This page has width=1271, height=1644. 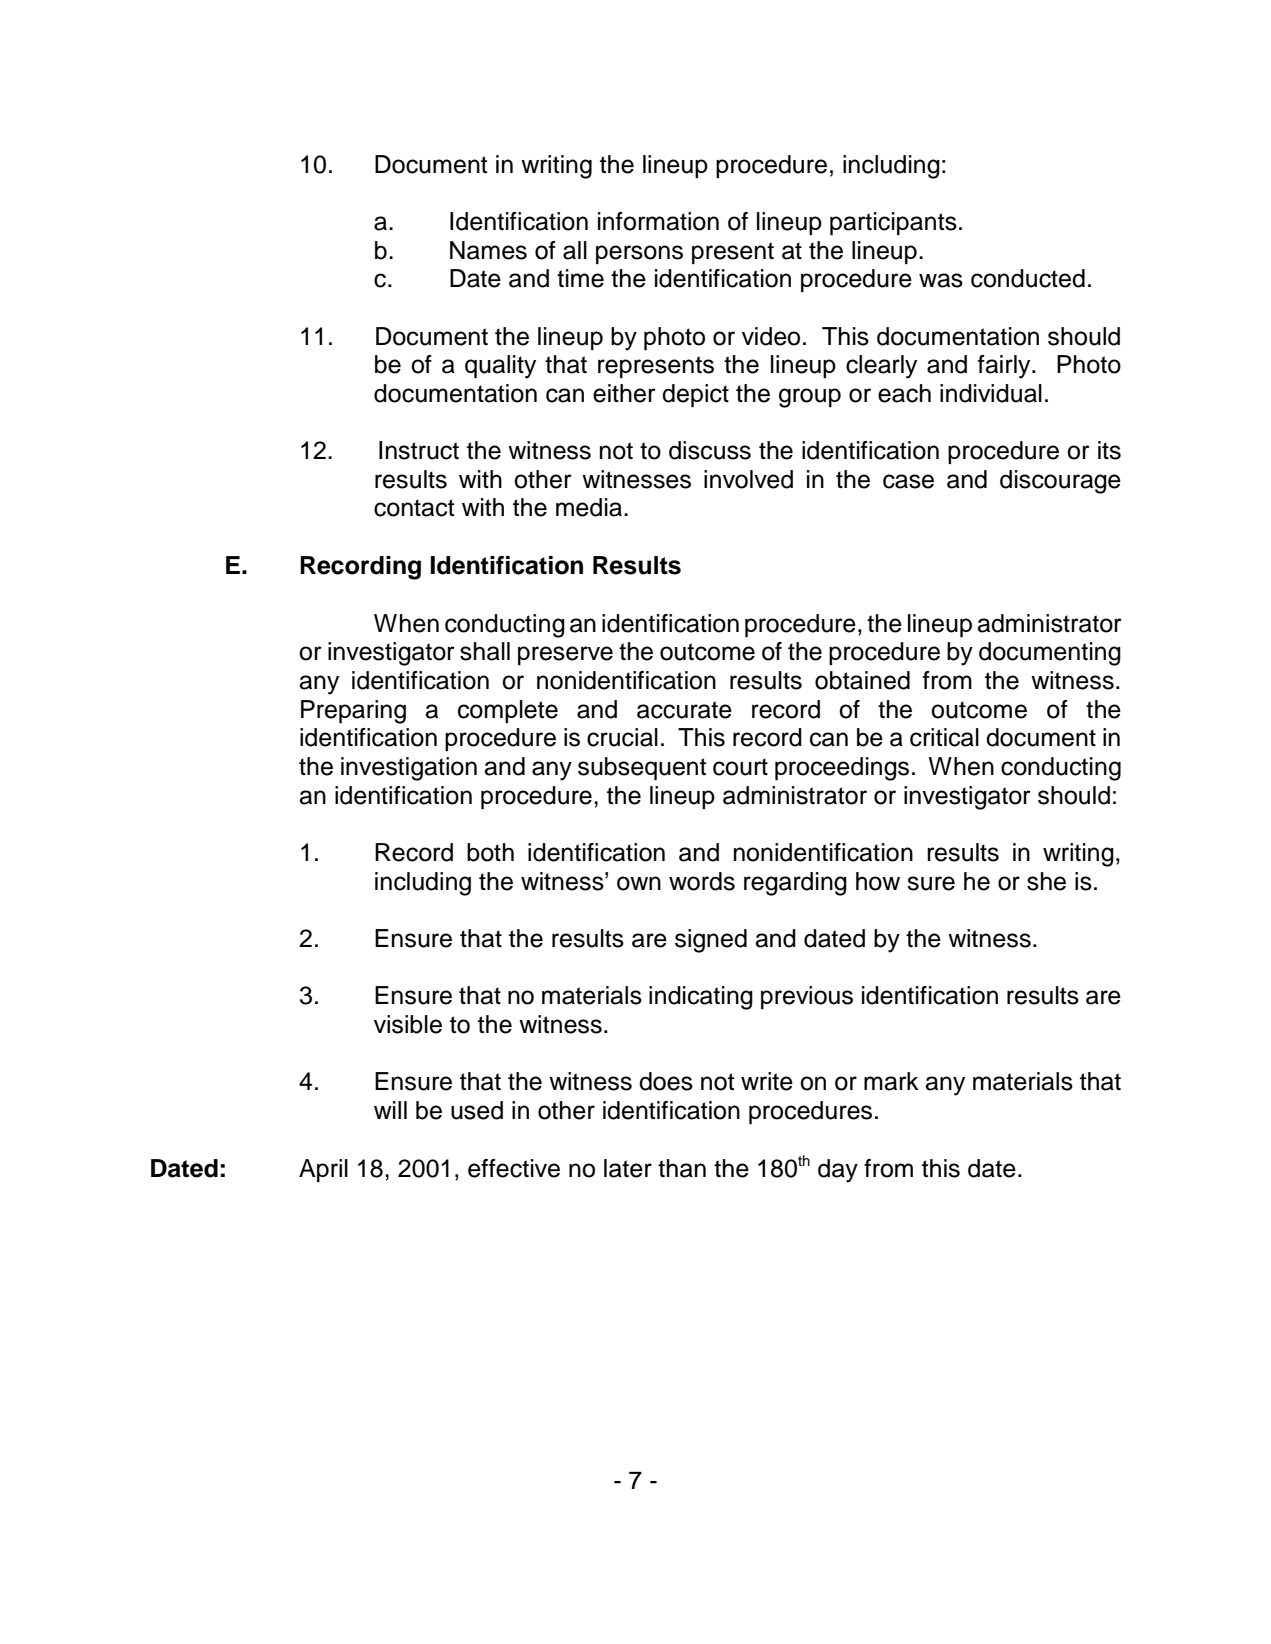 What do you see at coordinates (658, 221) in the page?
I see `information` at bounding box center [658, 221].
